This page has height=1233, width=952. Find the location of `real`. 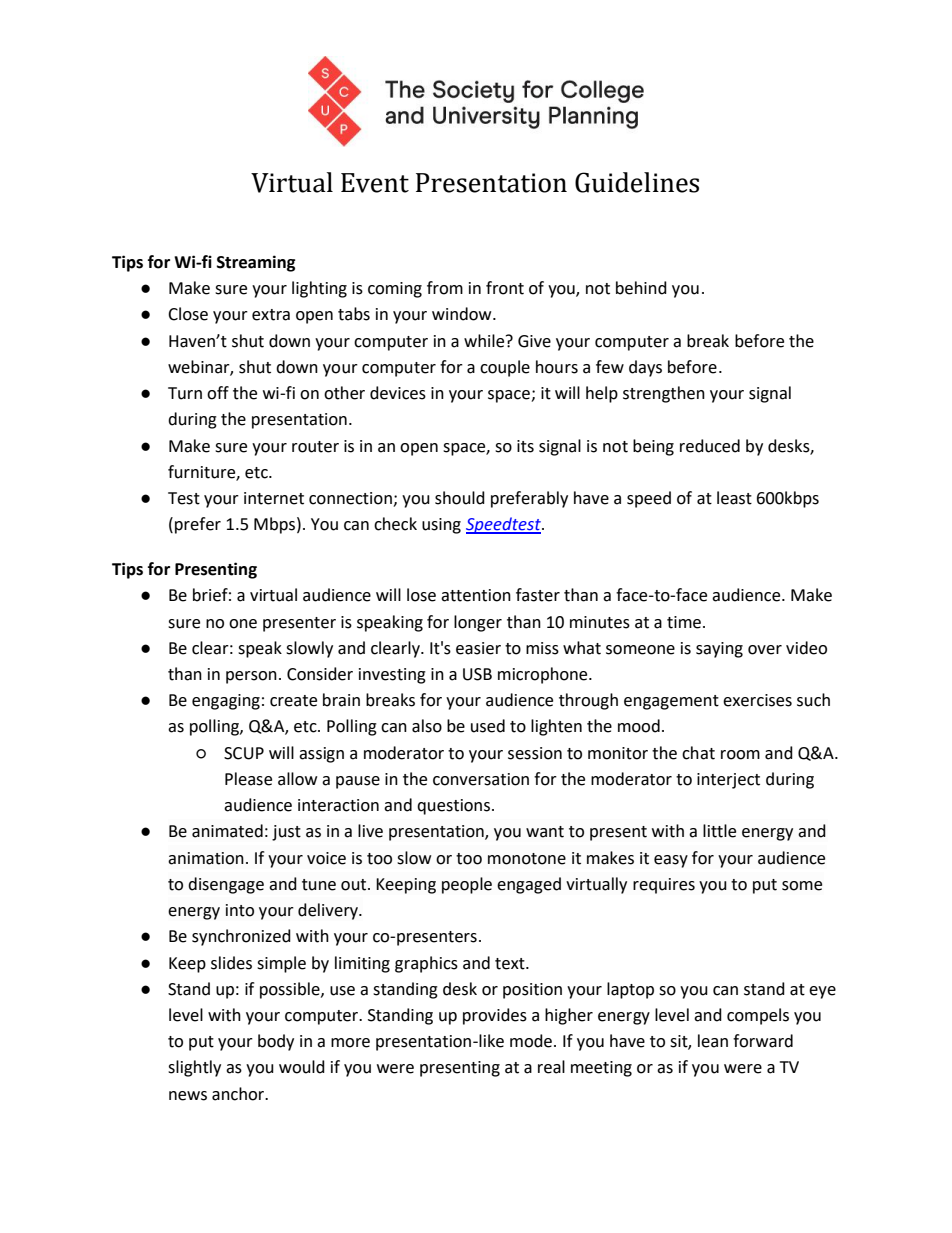

real is located at coordinates (551, 1067).
